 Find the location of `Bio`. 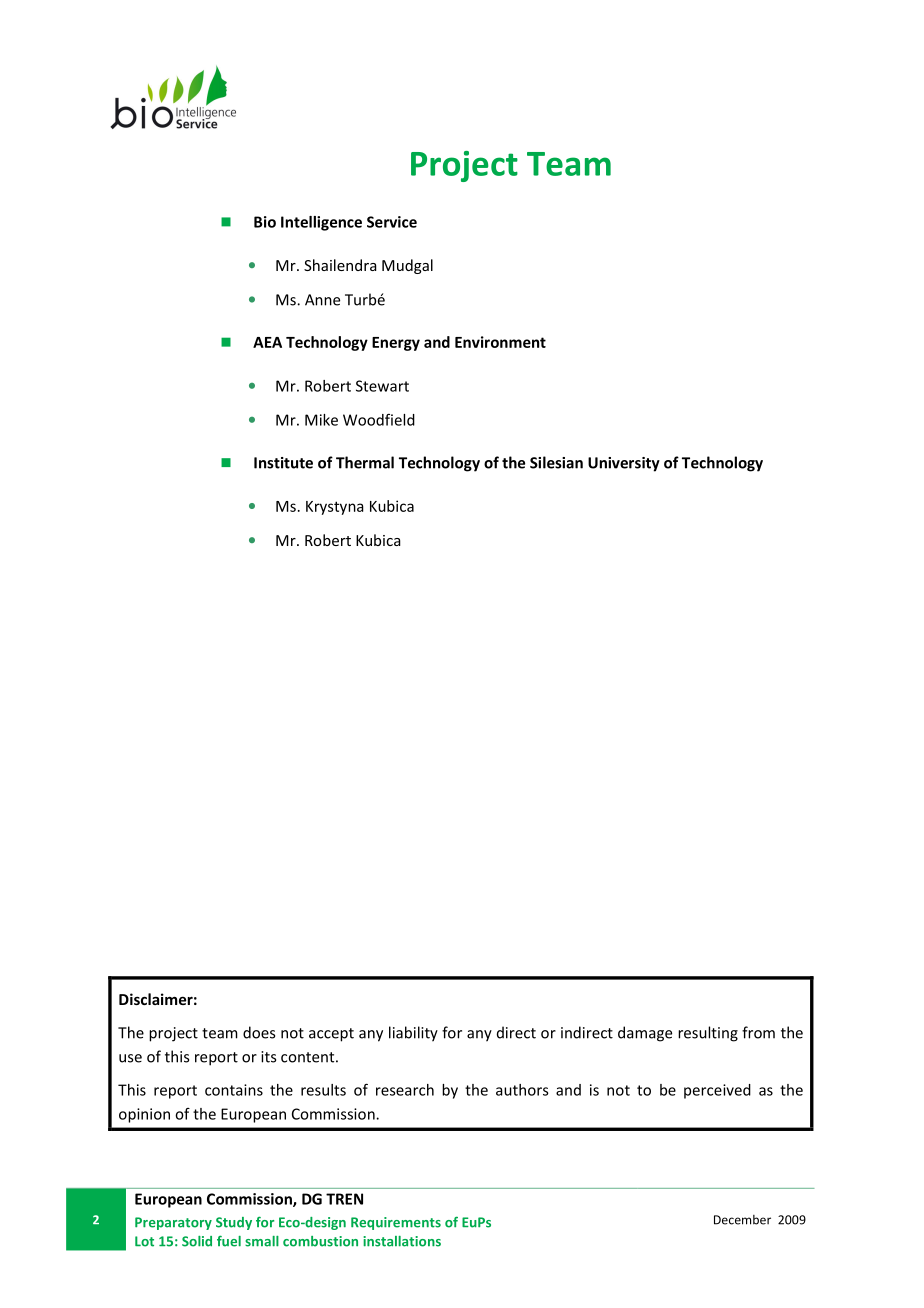

Bio is located at coordinates (265, 222).
